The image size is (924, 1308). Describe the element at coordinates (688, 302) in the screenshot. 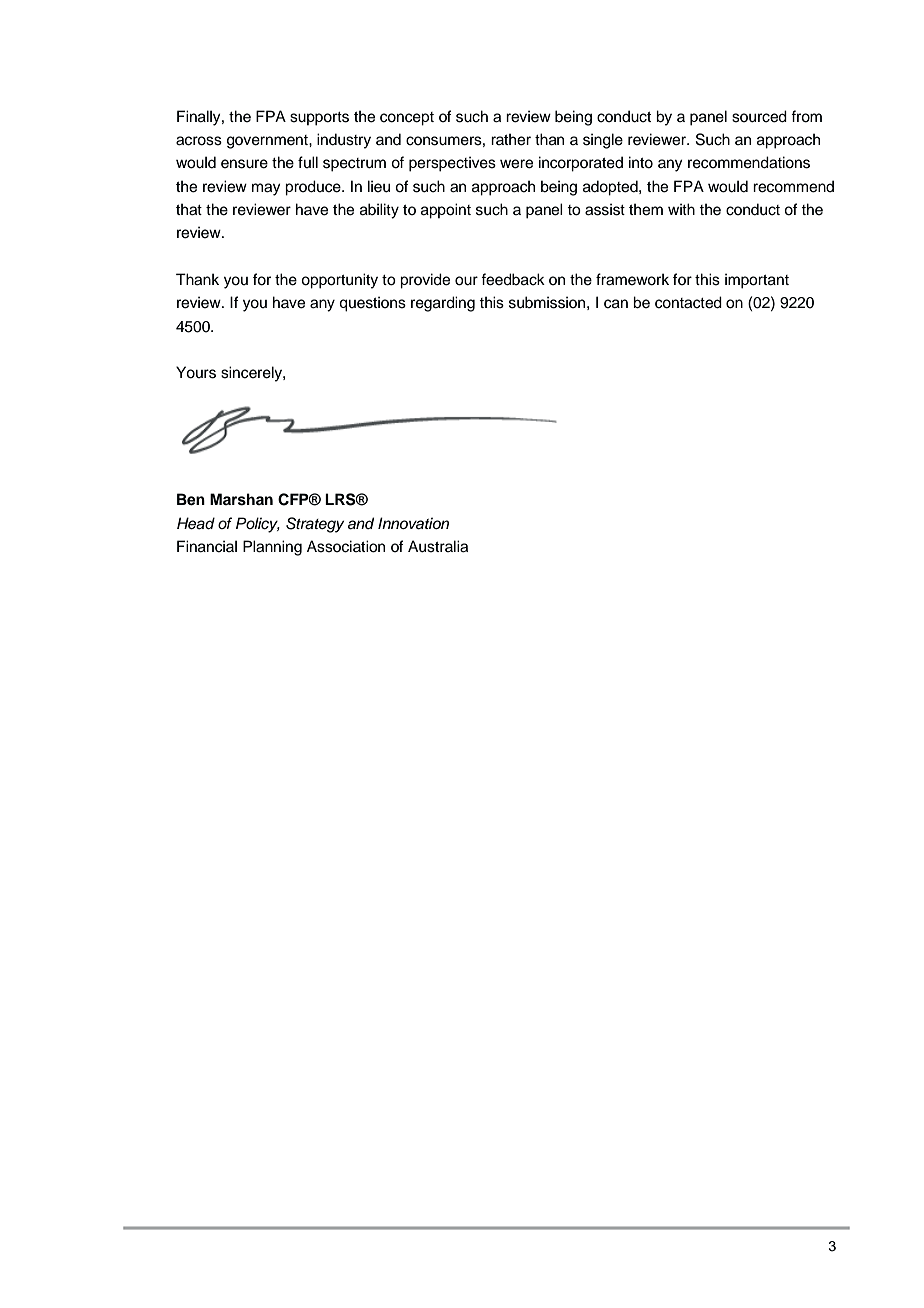

I see `contacted` at that location.
